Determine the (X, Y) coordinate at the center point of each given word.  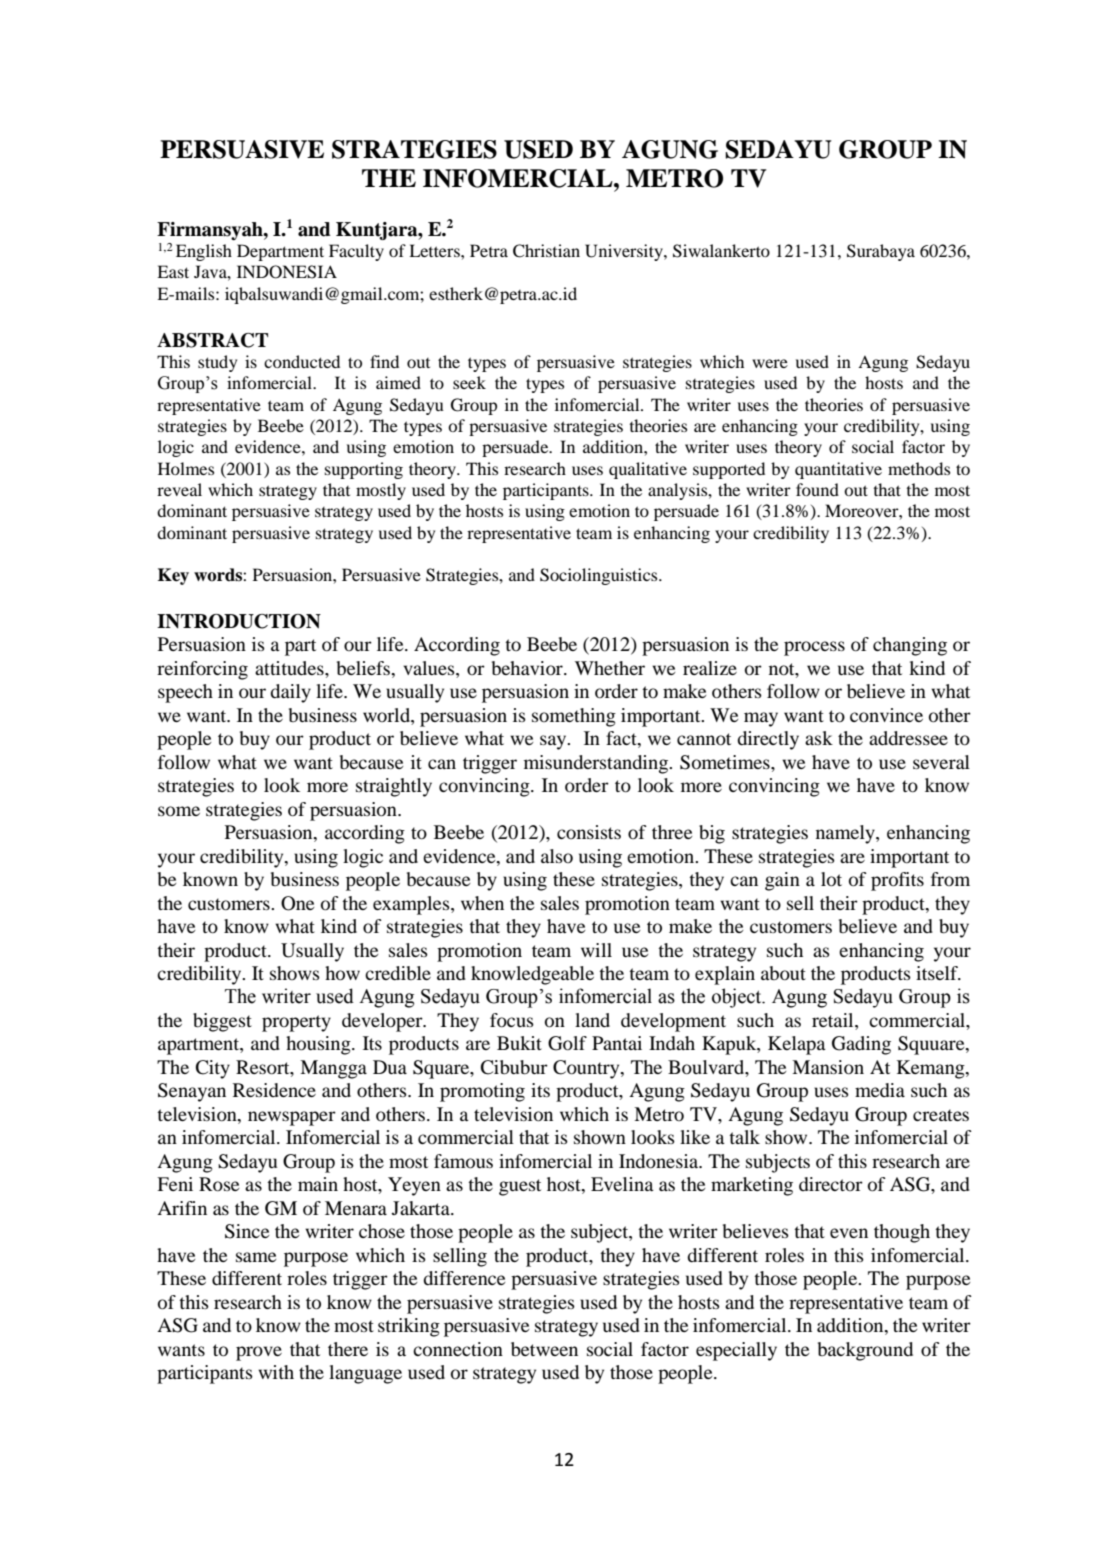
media (880, 1090)
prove (259, 1353)
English (204, 252)
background (865, 1351)
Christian (546, 251)
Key (173, 576)
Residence (274, 1090)
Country (587, 1069)
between (544, 1349)
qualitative (648, 470)
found (817, 489)
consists (589, 832)
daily (290, 693)
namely (846, 834)
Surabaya (881, 252)
